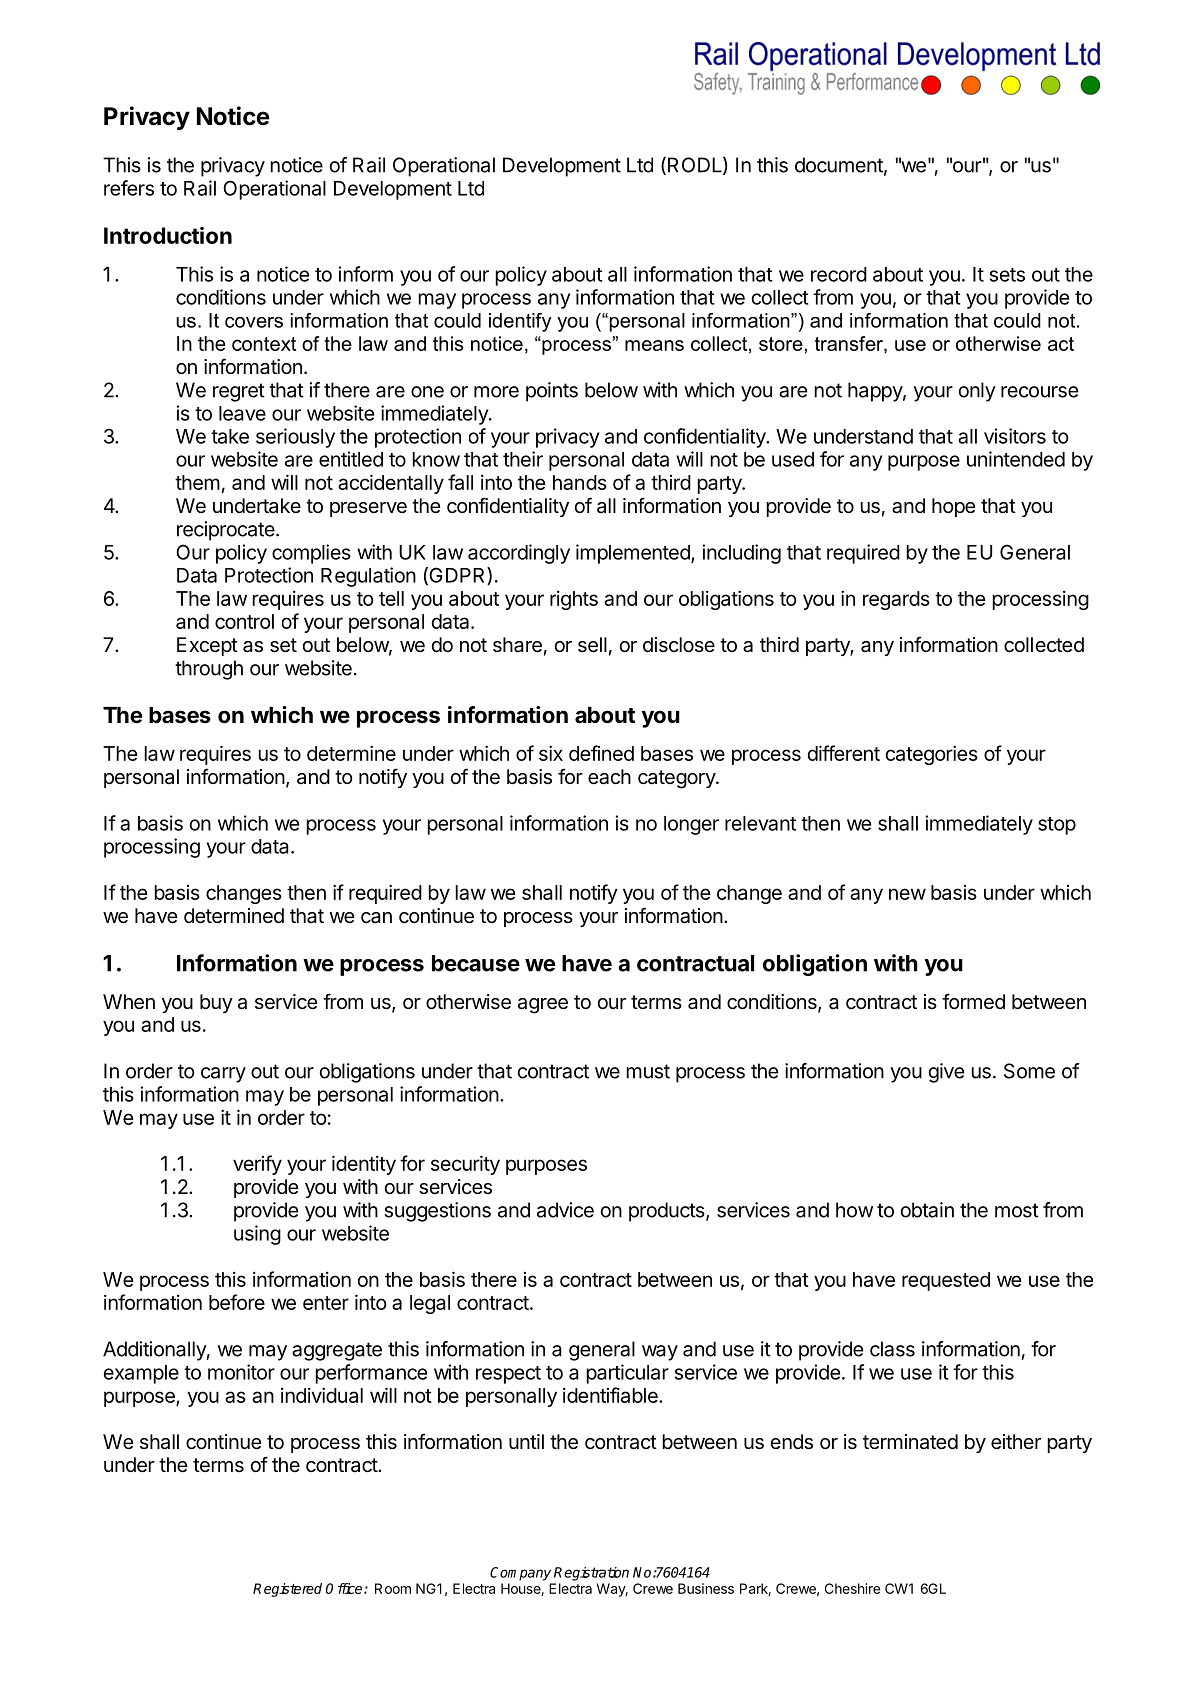 This screenshot has height=1696, width=1200. I want to click on Introduction, so click(168, 235).
